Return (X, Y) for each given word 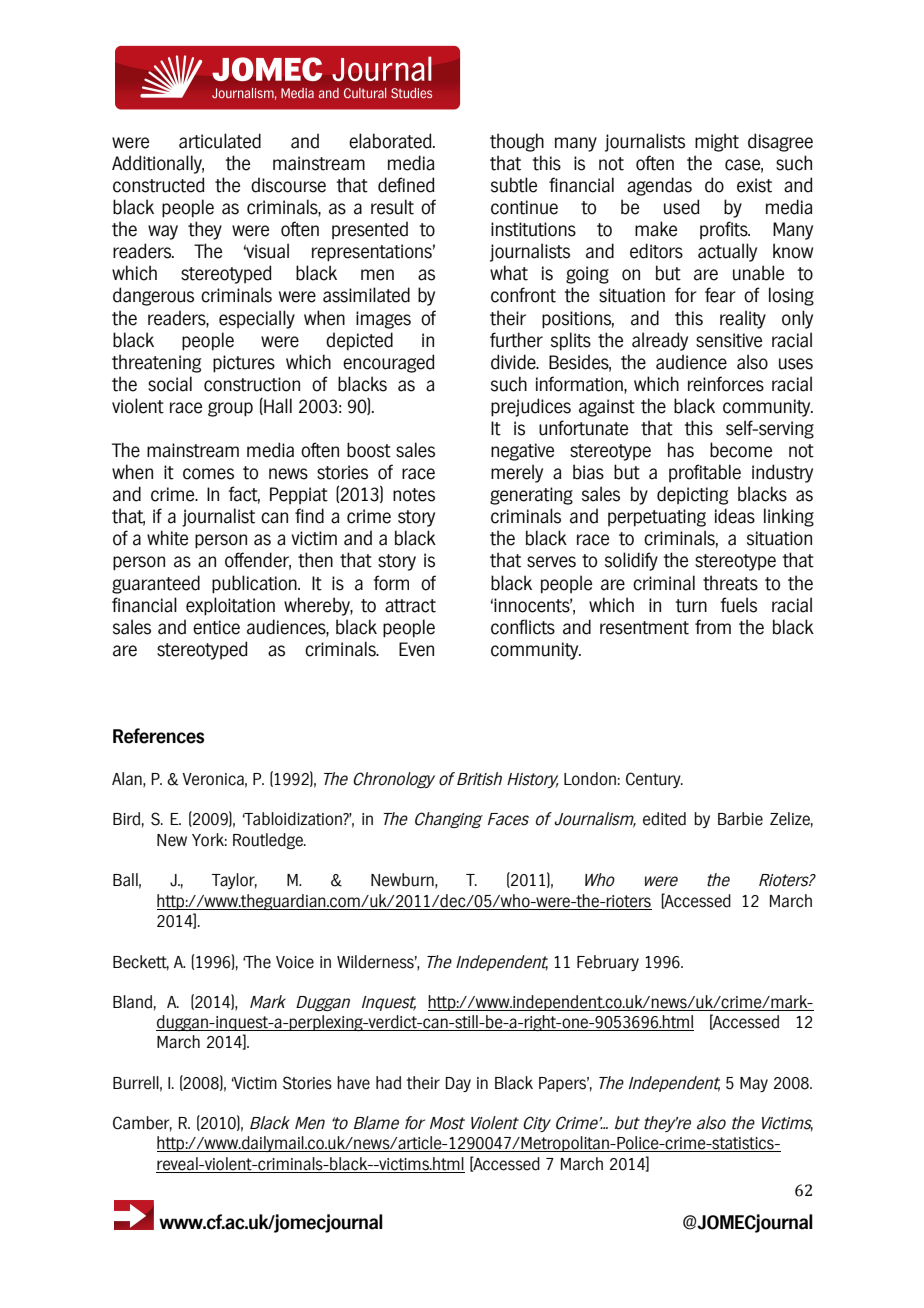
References (158, 736)
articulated (220, 141)
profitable (705, 473)
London (590, 779)
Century (654, 780)
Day (458, 1084)
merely (517, 473)
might (717, 142)
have (353, 1083)
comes (208, 474)
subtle (514, 185)
